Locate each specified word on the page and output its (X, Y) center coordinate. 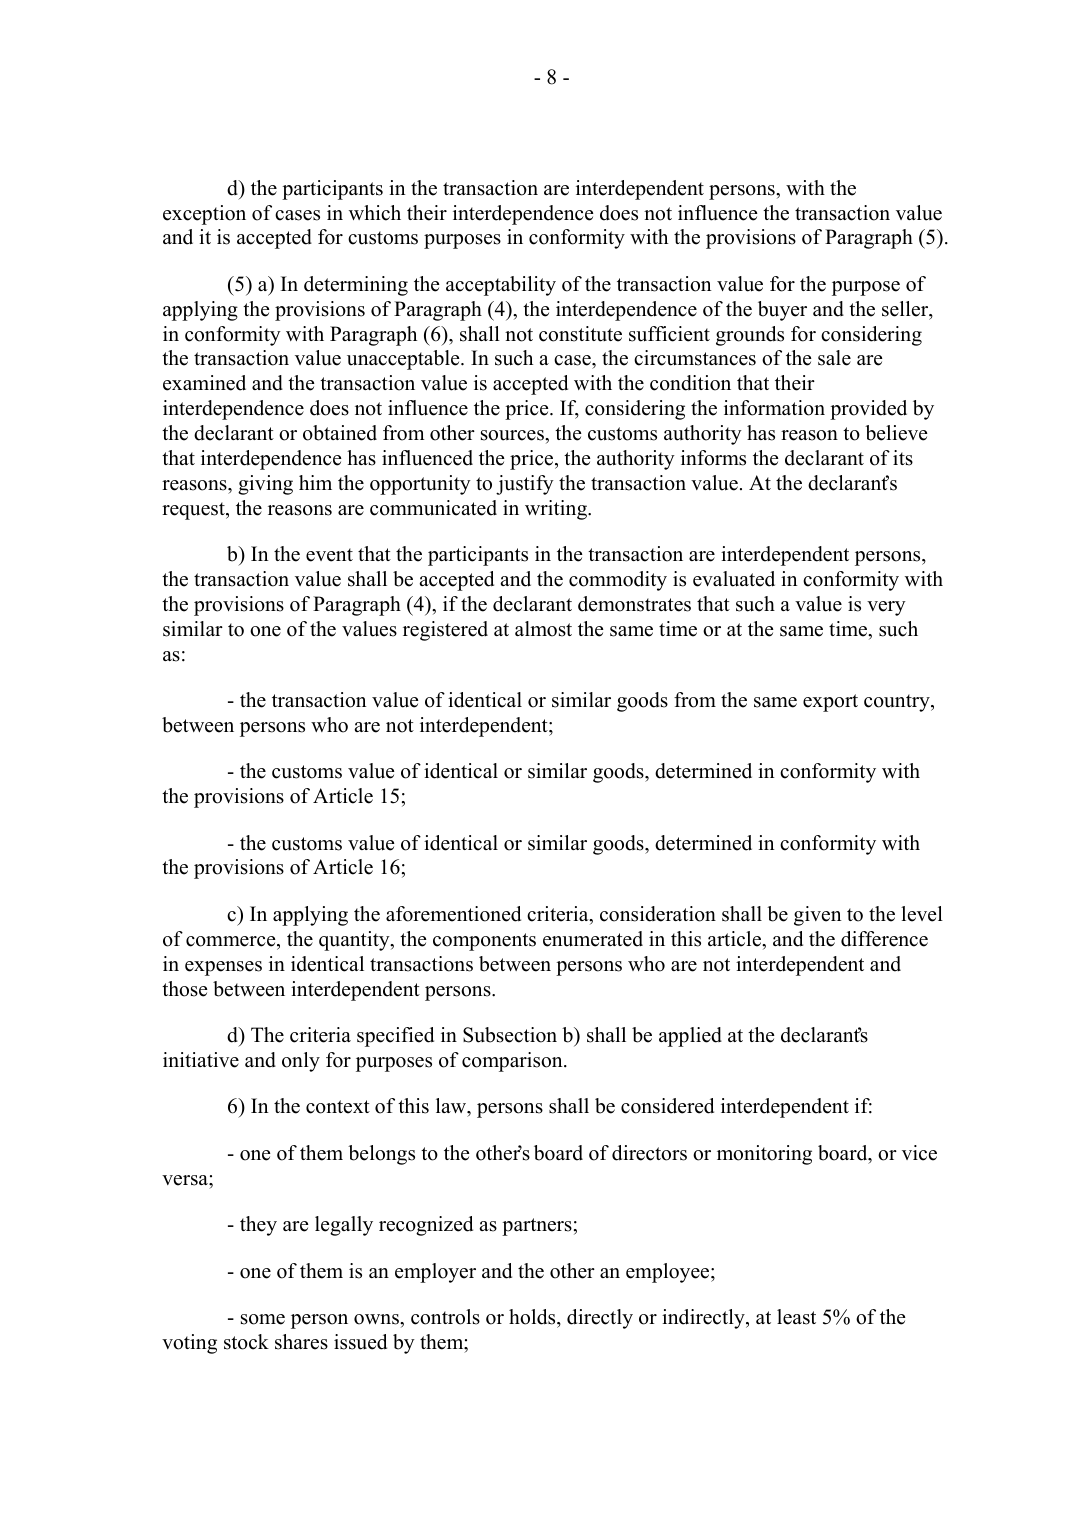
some (263, 1319)
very (886, 608)
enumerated (593, 939)
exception (204, 215)
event (329, 555)
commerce (232, 941)
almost (543, 629)
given (818, 916)
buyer (782, 311)
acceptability (501, 286)
